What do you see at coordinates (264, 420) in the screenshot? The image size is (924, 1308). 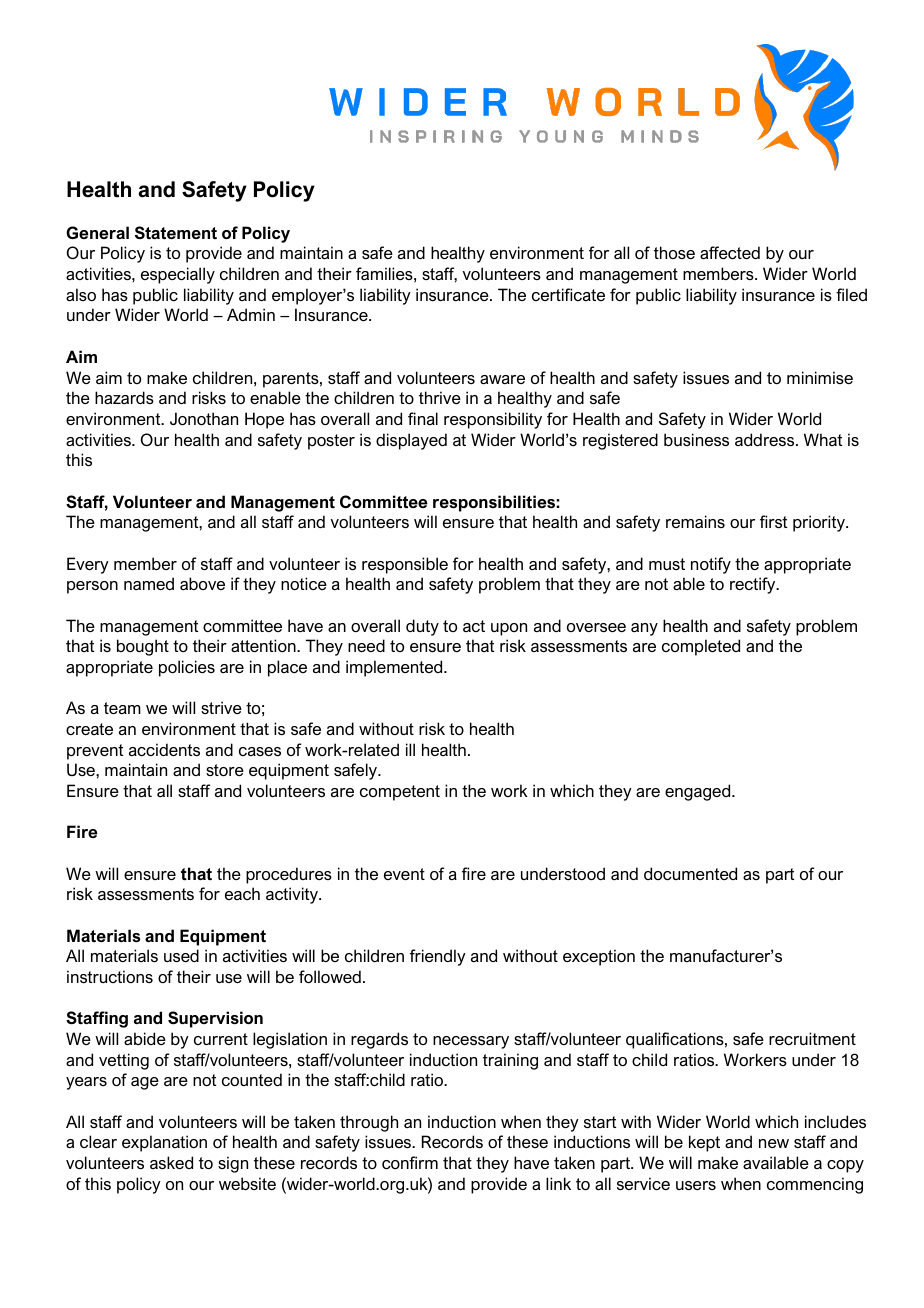 I see `Hope` at bounding box center [264, 420].
